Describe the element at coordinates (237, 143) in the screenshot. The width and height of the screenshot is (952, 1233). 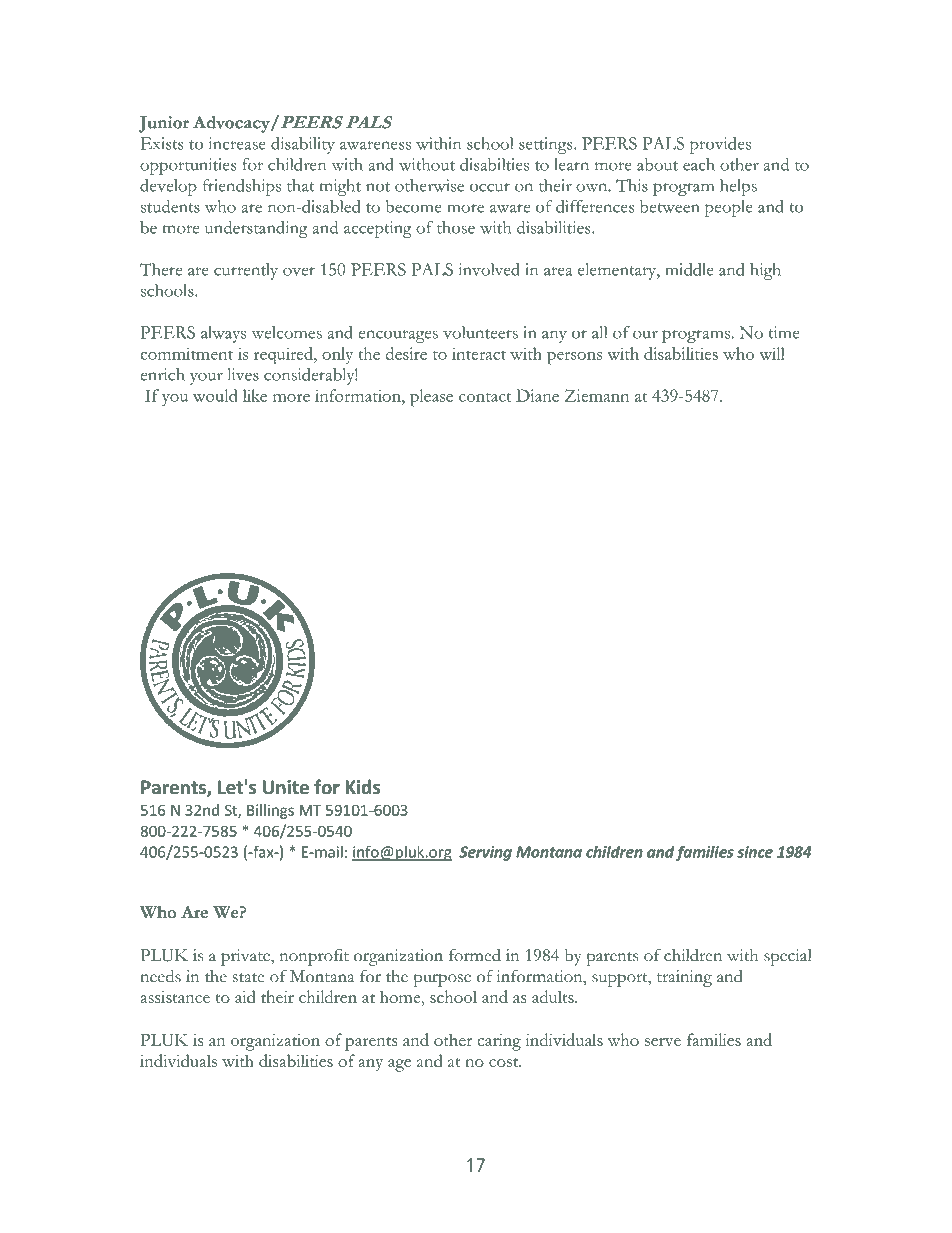
I see `increase` at that location.
